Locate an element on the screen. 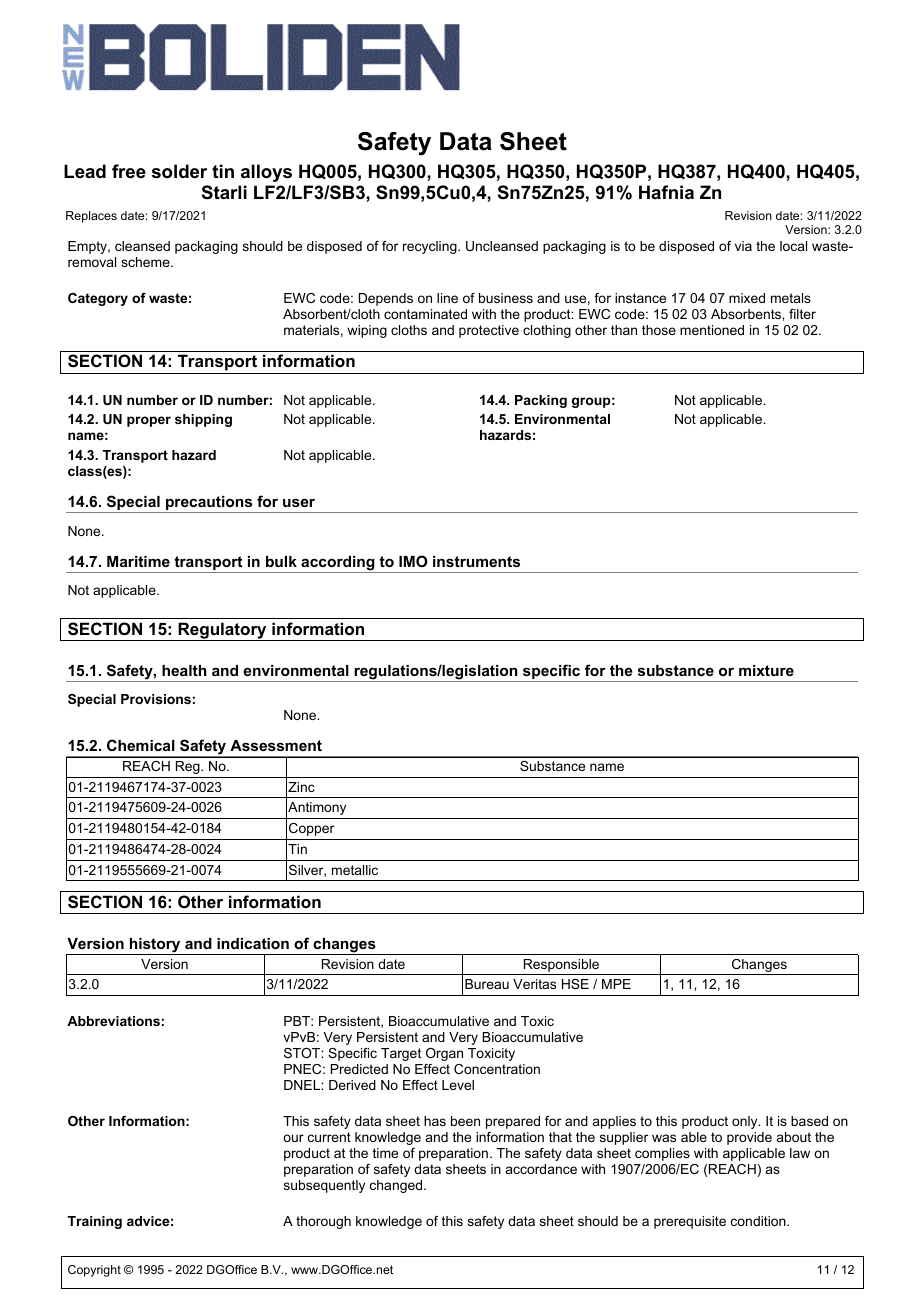  instruments is located at coordinates (476, 561).
